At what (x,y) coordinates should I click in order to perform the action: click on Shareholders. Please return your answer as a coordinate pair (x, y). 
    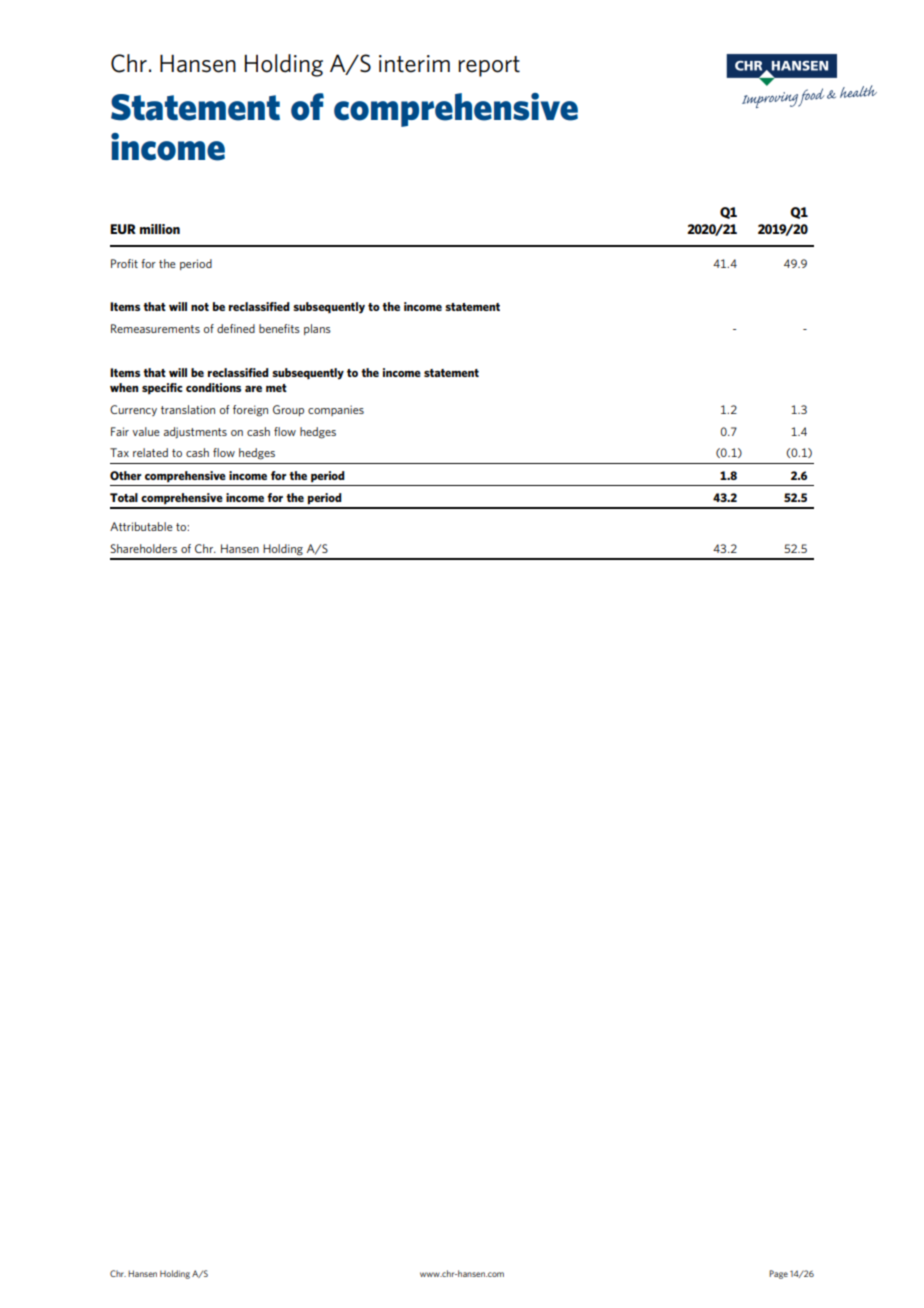
    Looking at the image, I should click on (143, 548).
